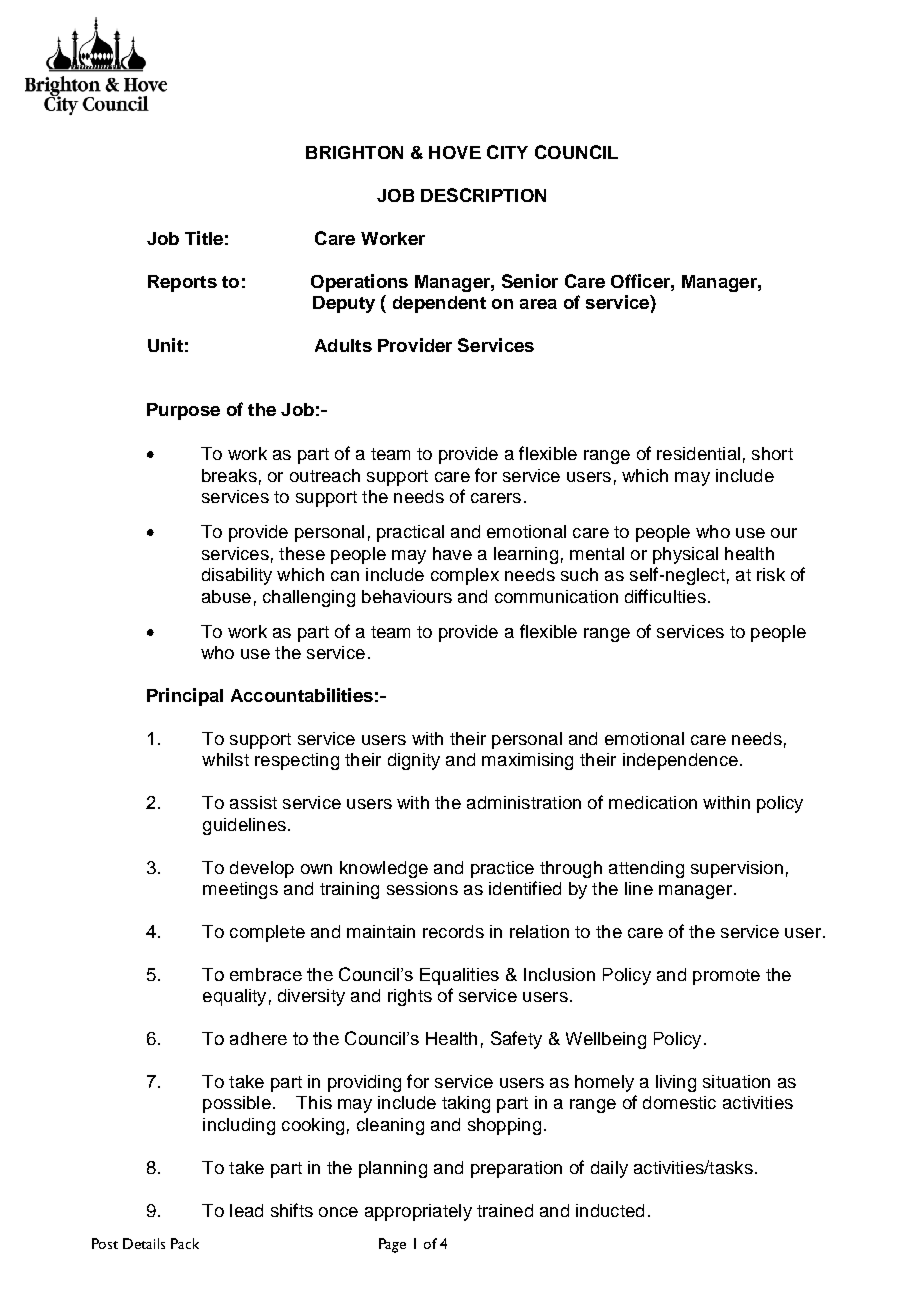  Describe the element at coordinates (726, 977) in the page. I see `promote` at that location.
